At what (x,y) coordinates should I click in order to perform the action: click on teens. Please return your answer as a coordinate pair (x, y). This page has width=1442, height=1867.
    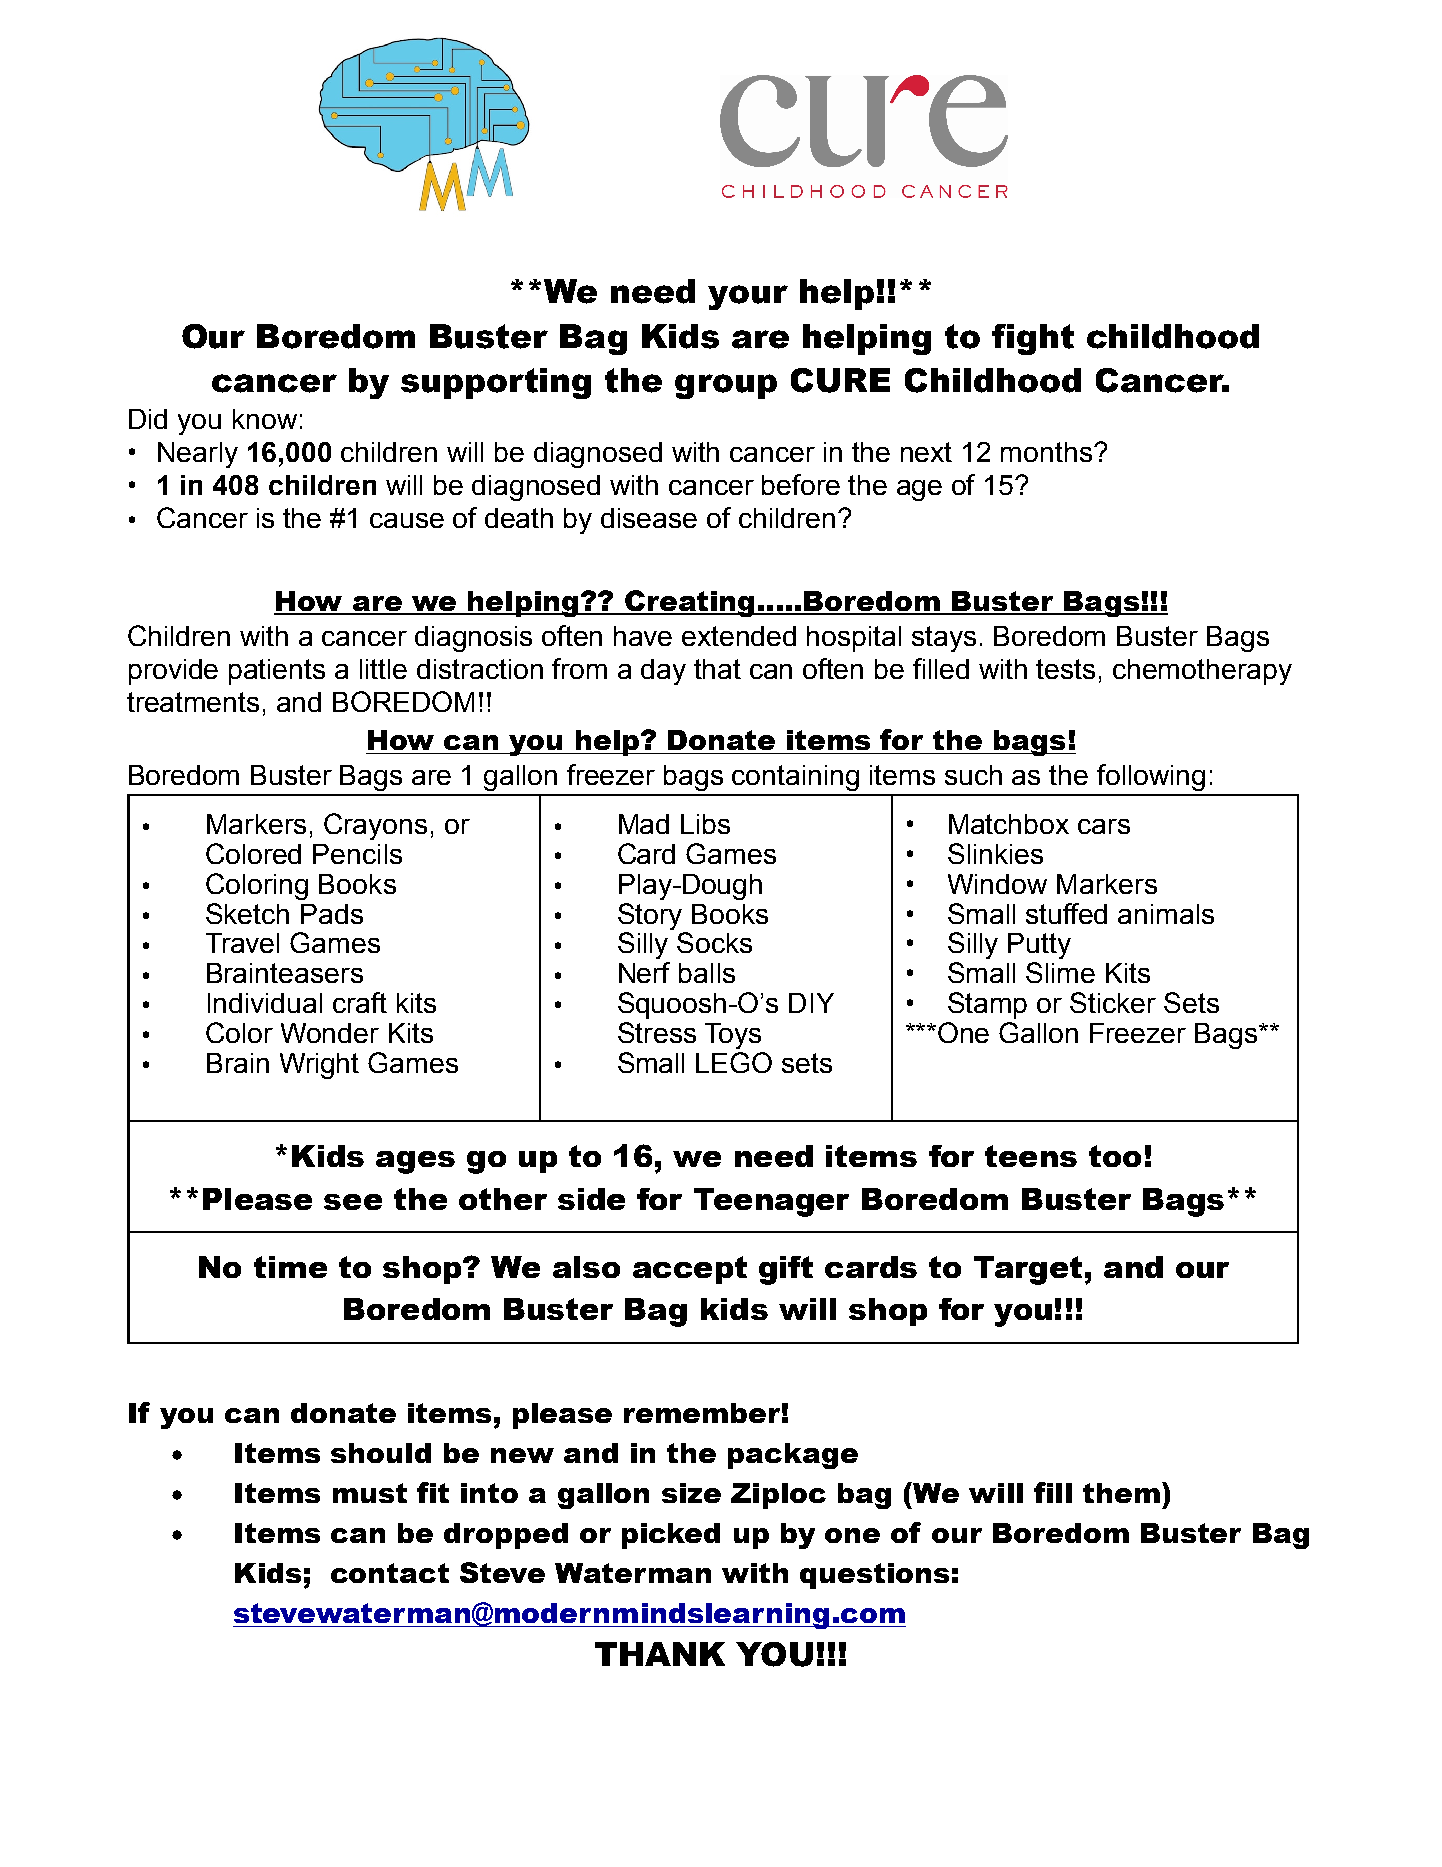
    Looking at the image, I should click on (1031, 1156).
